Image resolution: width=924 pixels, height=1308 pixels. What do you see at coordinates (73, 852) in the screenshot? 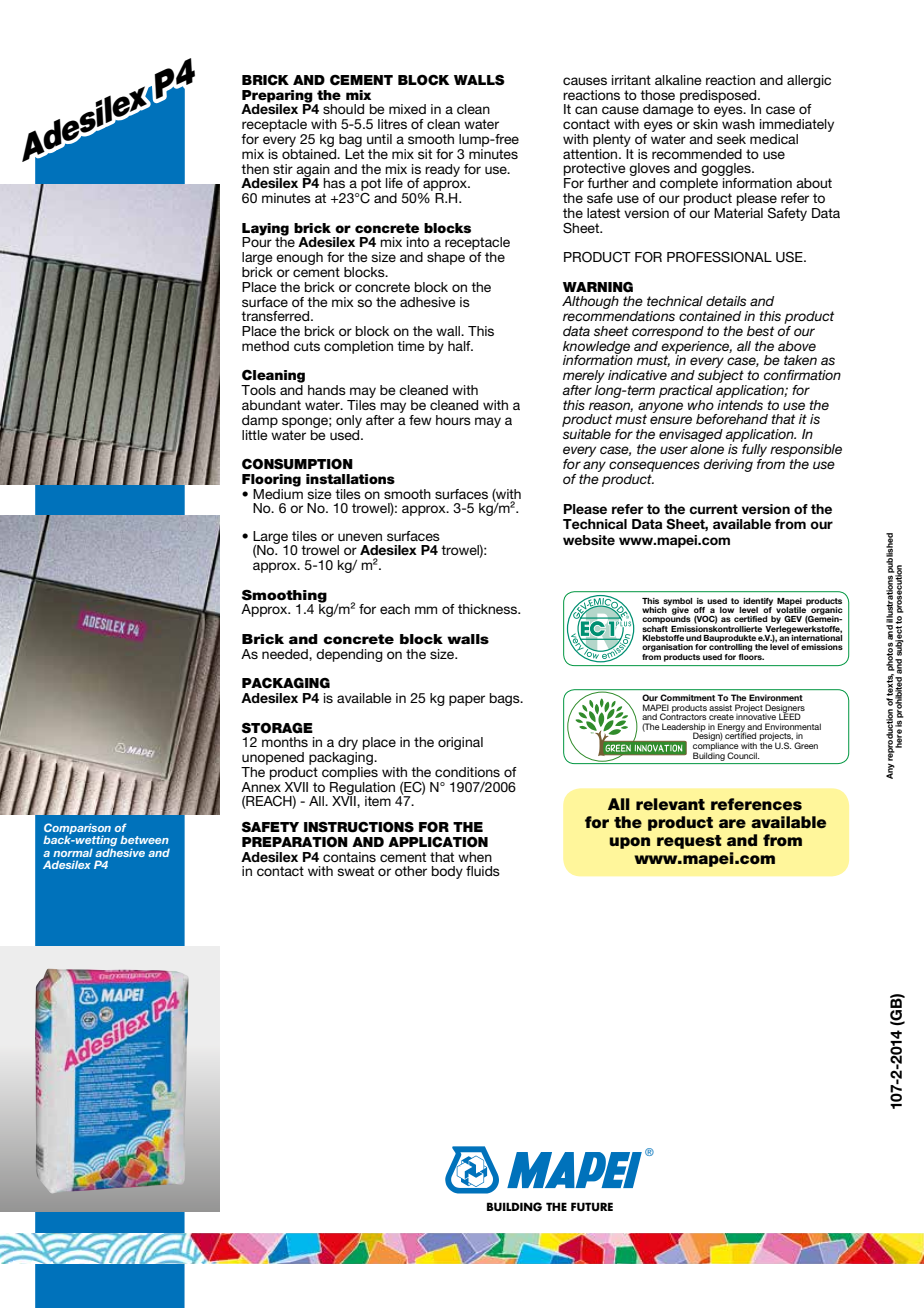
I see `normal` at bounding box center [73, 852].
